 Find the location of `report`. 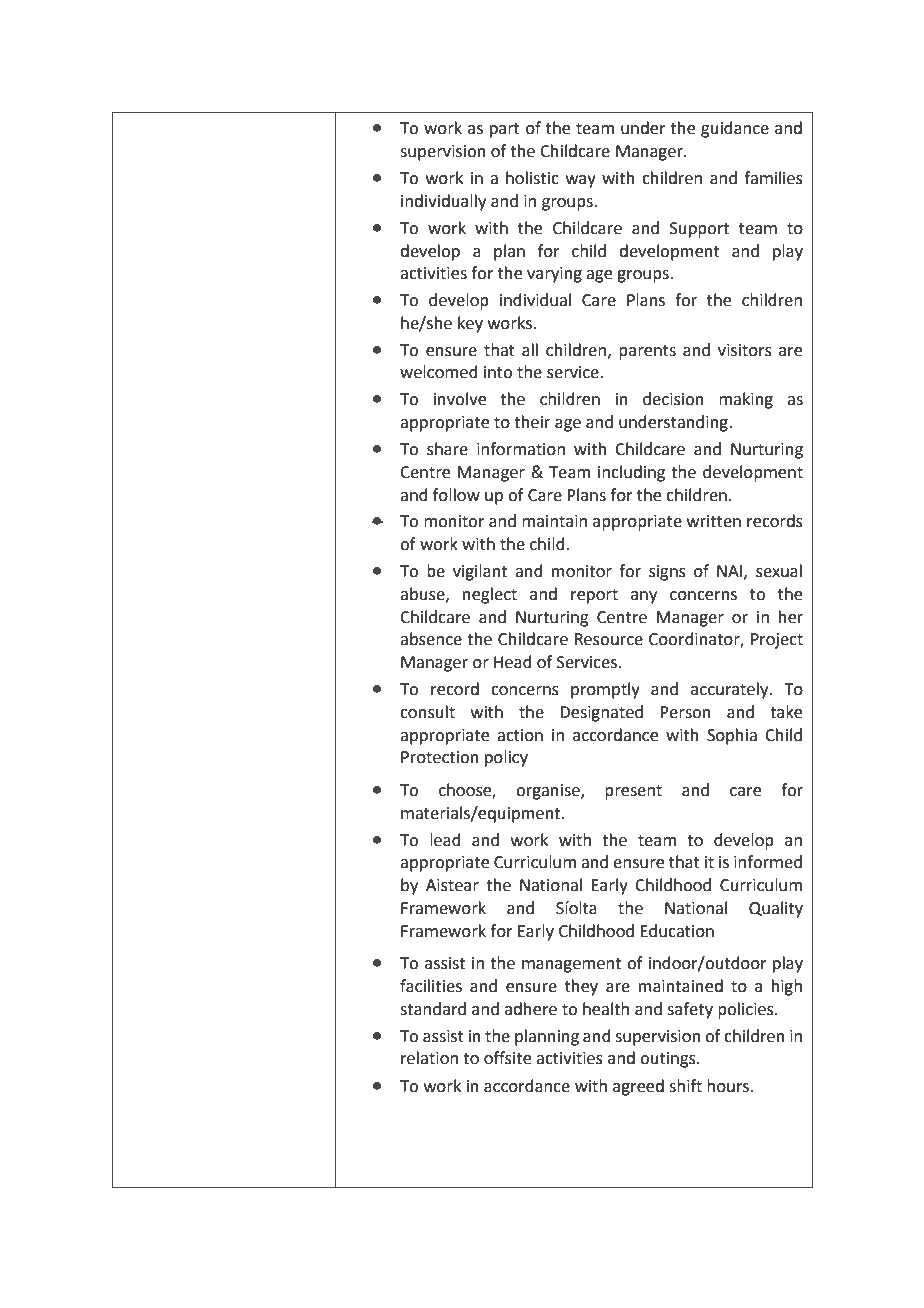

report is located at coordinates (594, 596).
